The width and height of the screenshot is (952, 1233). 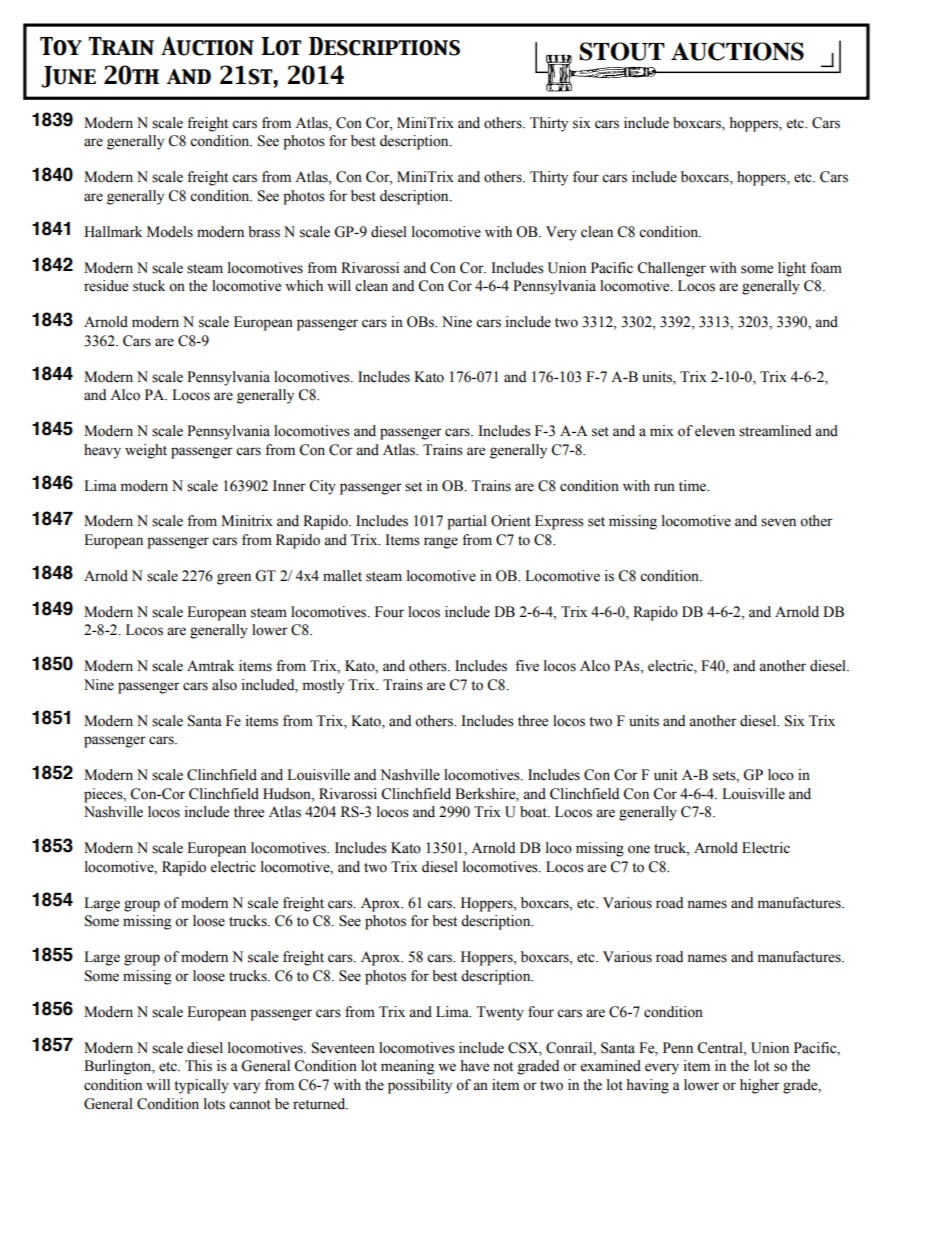 I want to click on This, so click(x=198, y=1066).
